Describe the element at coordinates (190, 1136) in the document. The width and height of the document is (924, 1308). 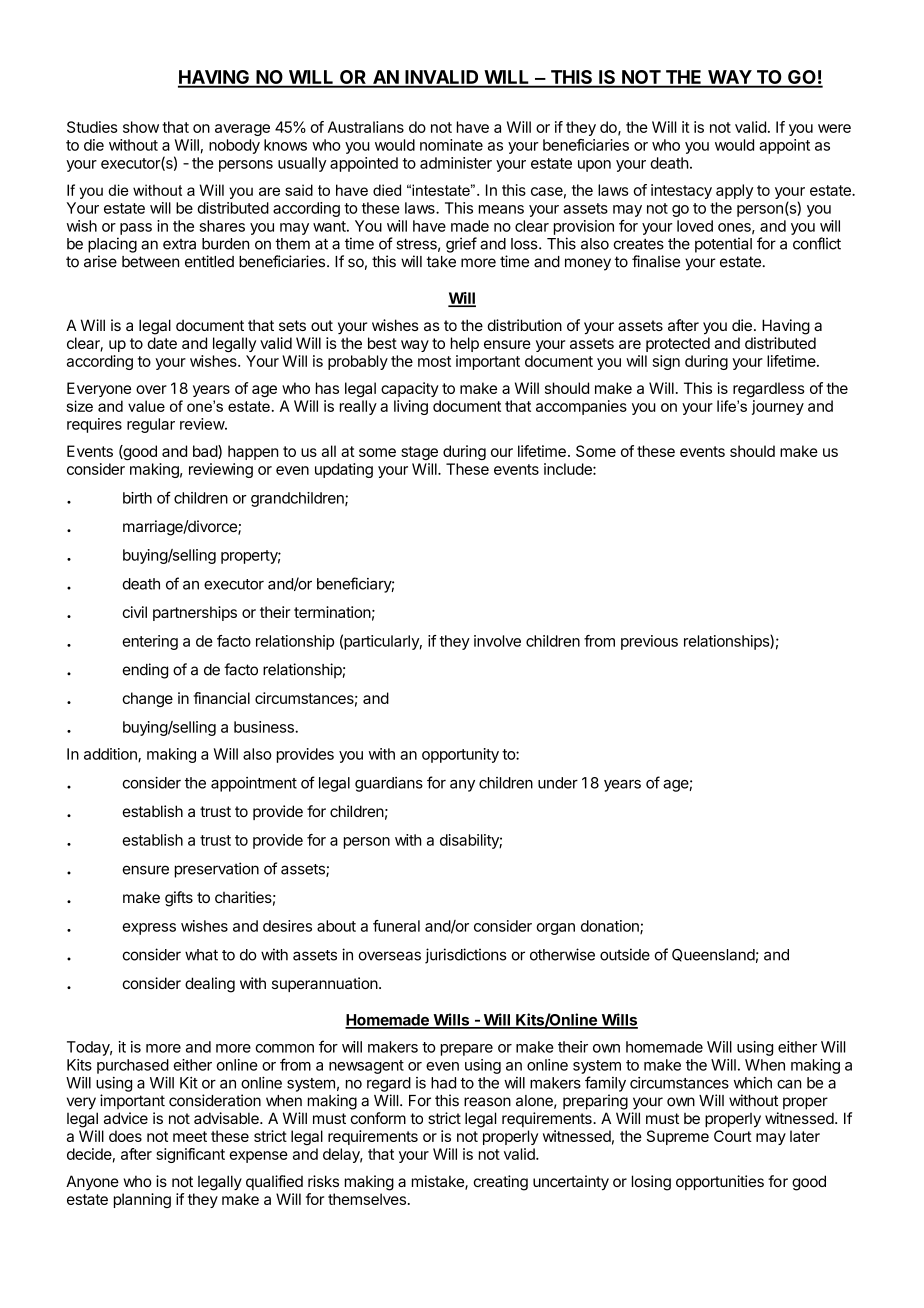
I see `meet` at that location.
